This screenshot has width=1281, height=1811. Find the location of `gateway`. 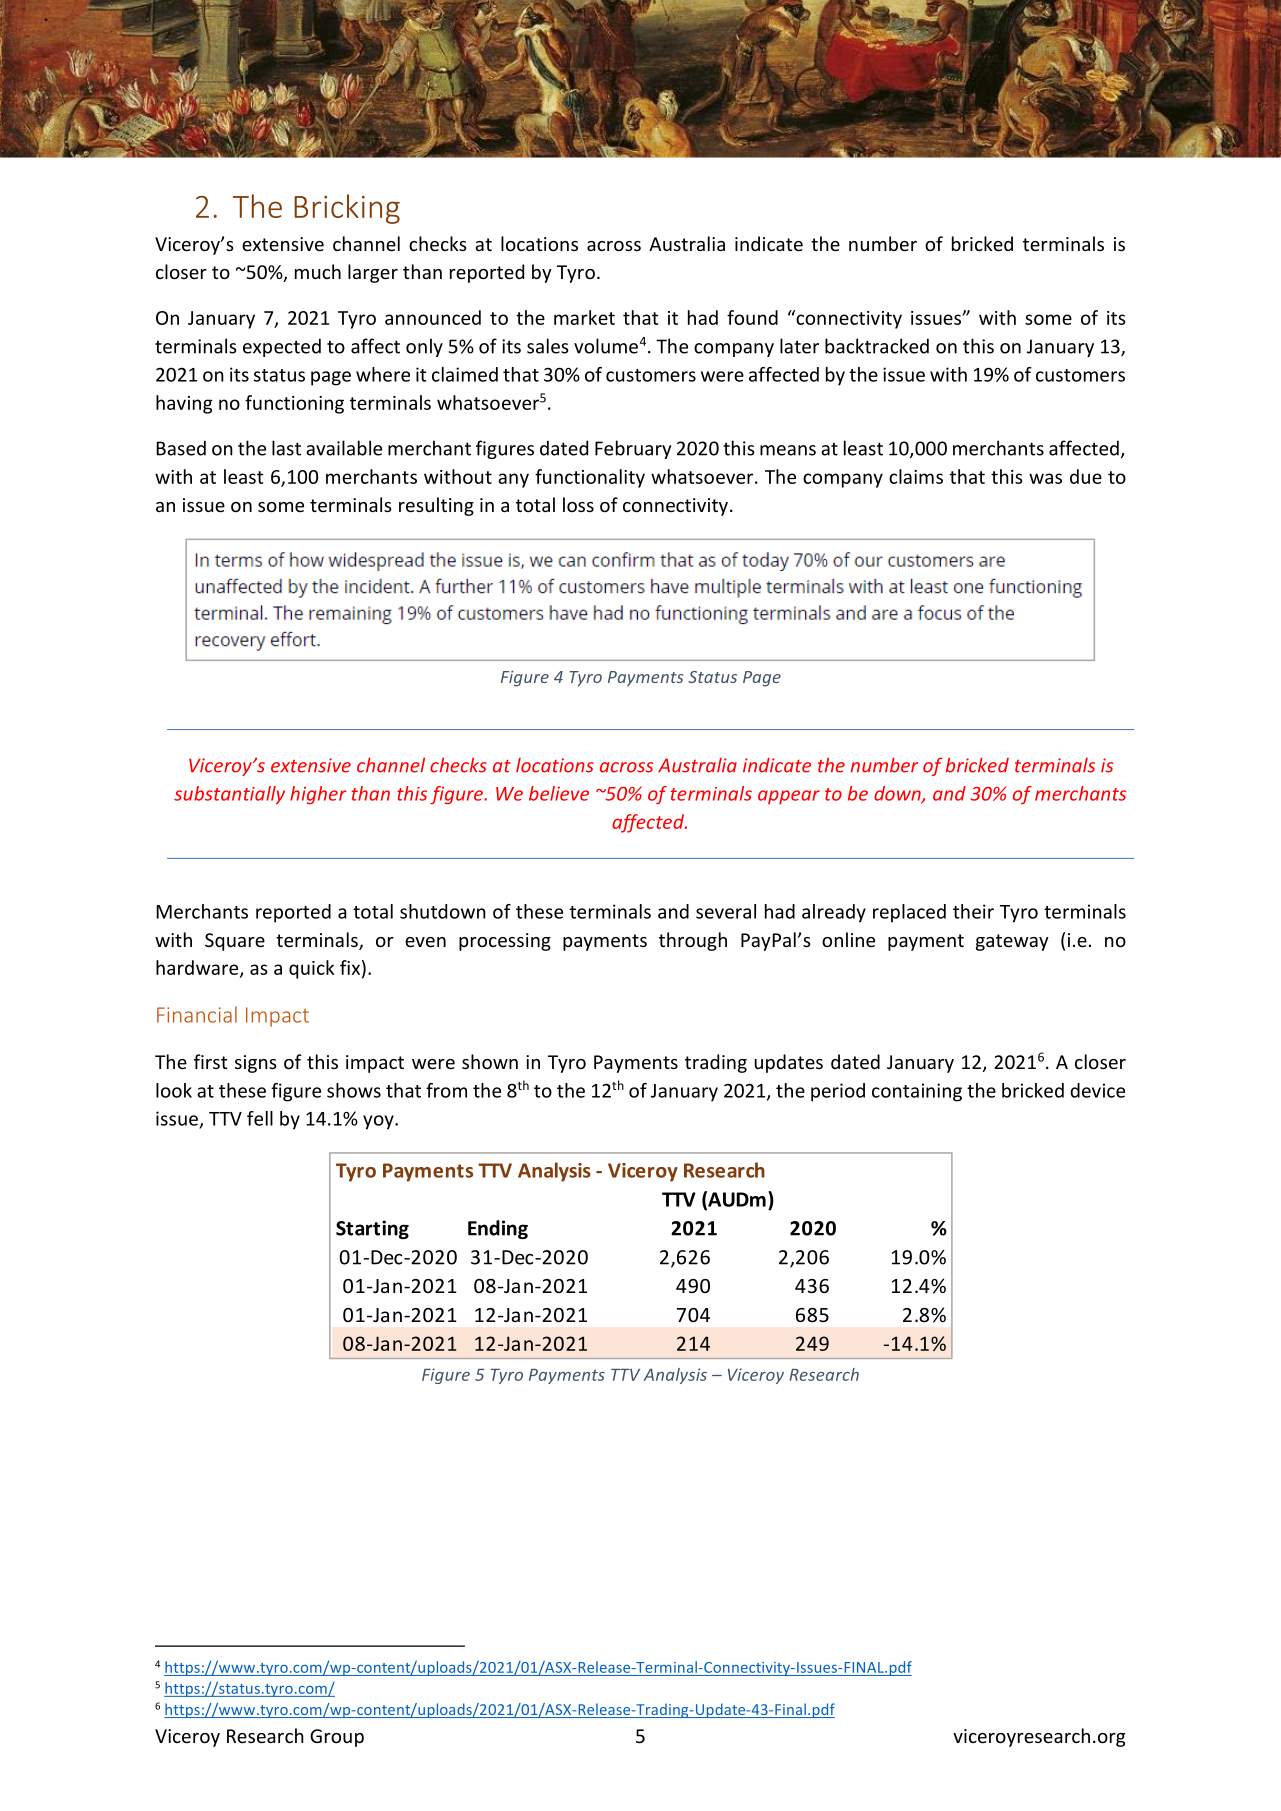

gateway is located at coordinates (1012, 942).
